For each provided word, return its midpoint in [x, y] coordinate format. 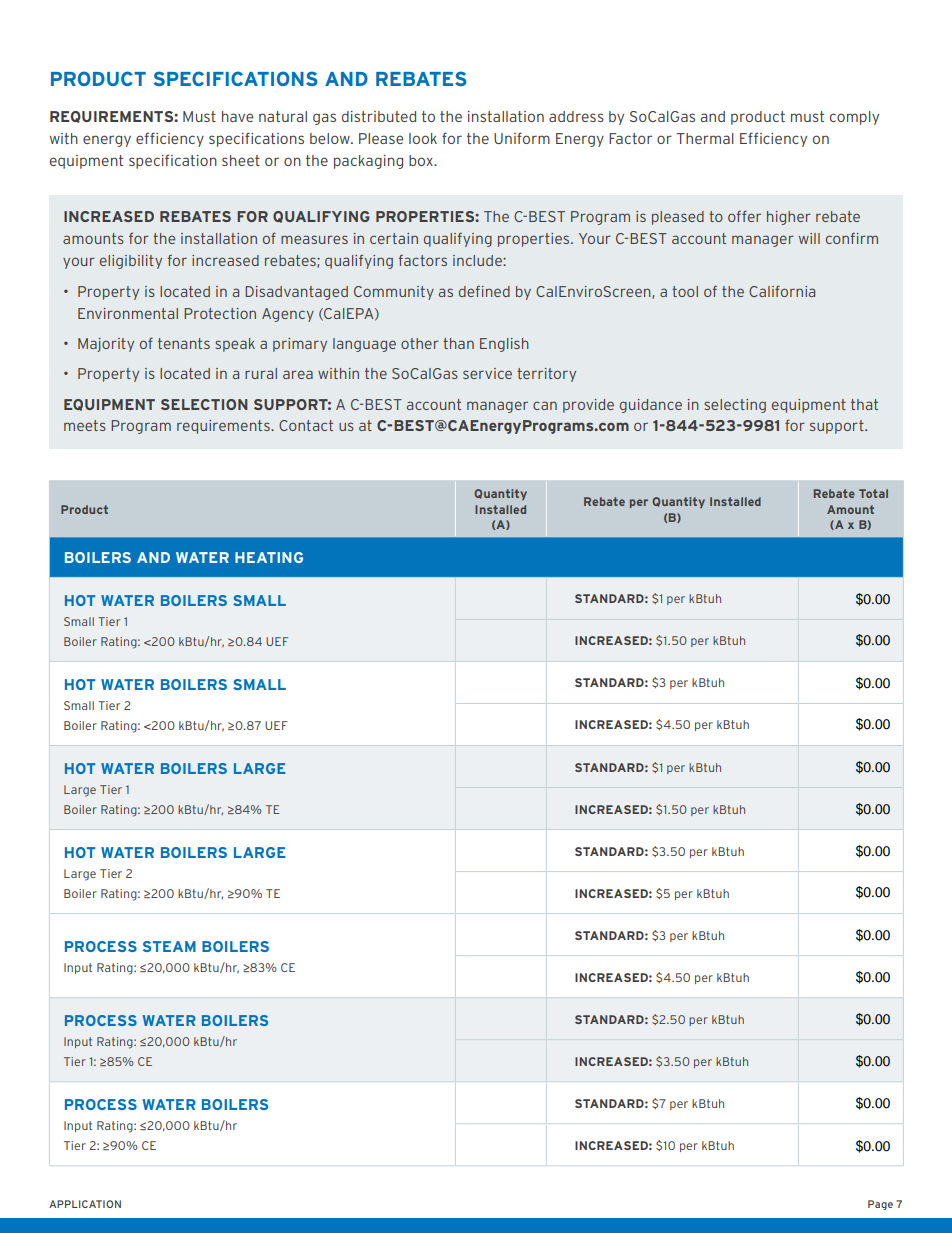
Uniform [522, 138]
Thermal [705, 138]
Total [873, 493]
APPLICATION [85, 1204]
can [545, 405]
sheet [241, 160]
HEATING [269, 557]
